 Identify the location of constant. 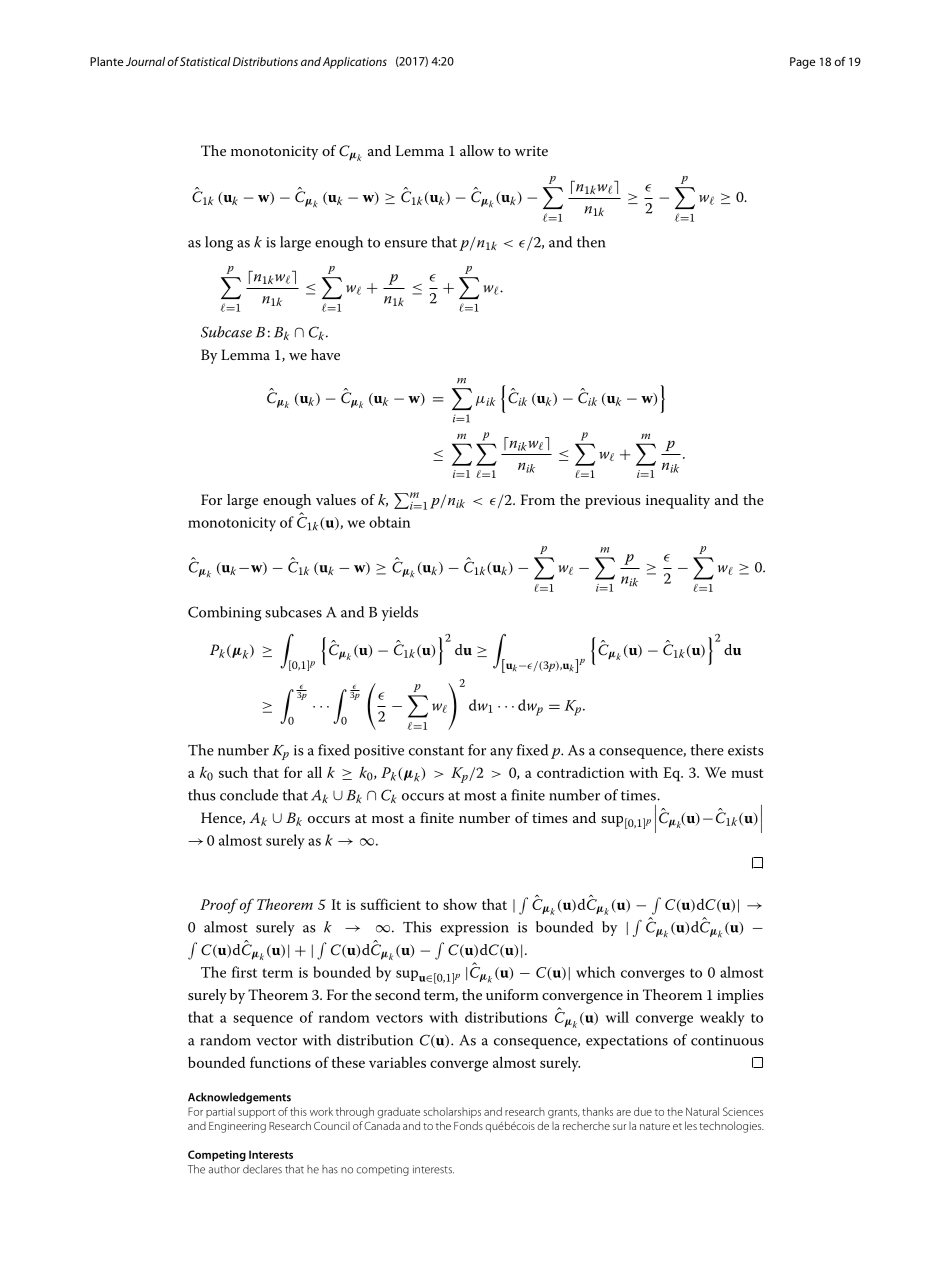
(436, 751).
